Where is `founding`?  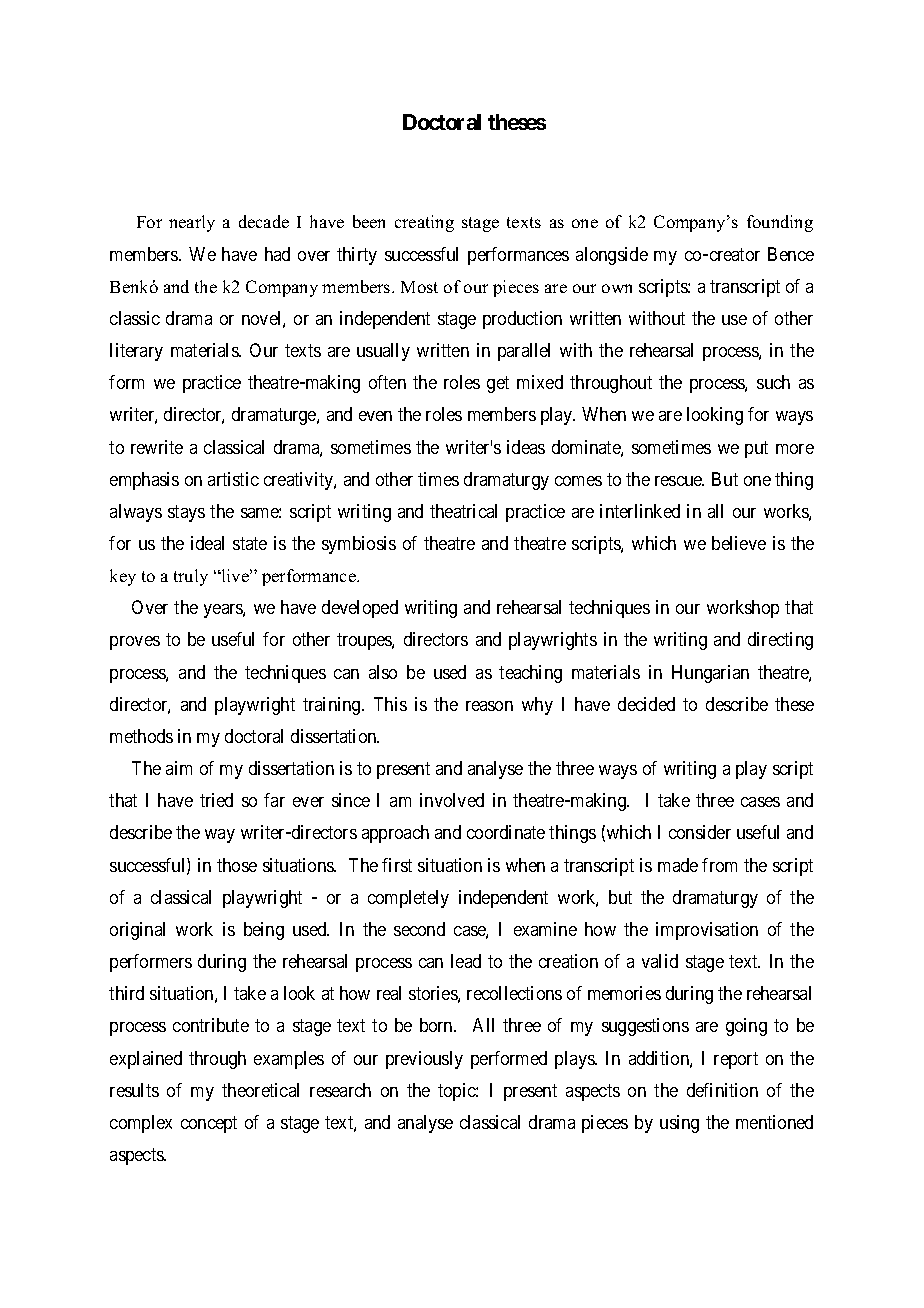 founding is located at coordinates (780, 223).
